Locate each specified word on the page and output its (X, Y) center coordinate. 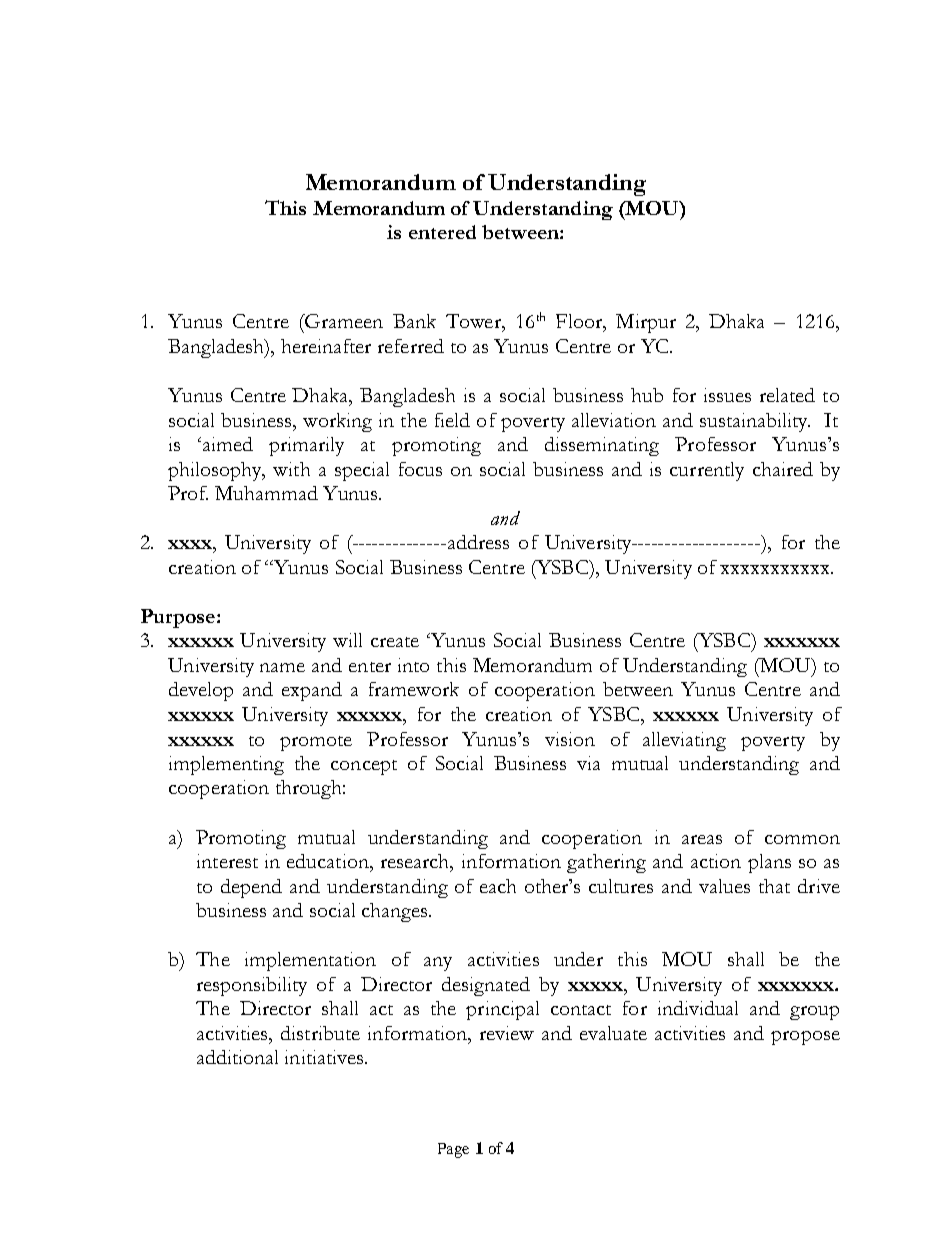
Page (453, 1150)
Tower (474, 321)
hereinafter (326, 346)
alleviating (684, 741)
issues (727, 395)
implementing (226, 765)
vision (570, 739)
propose (805, 1038)
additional (237, 1057)
